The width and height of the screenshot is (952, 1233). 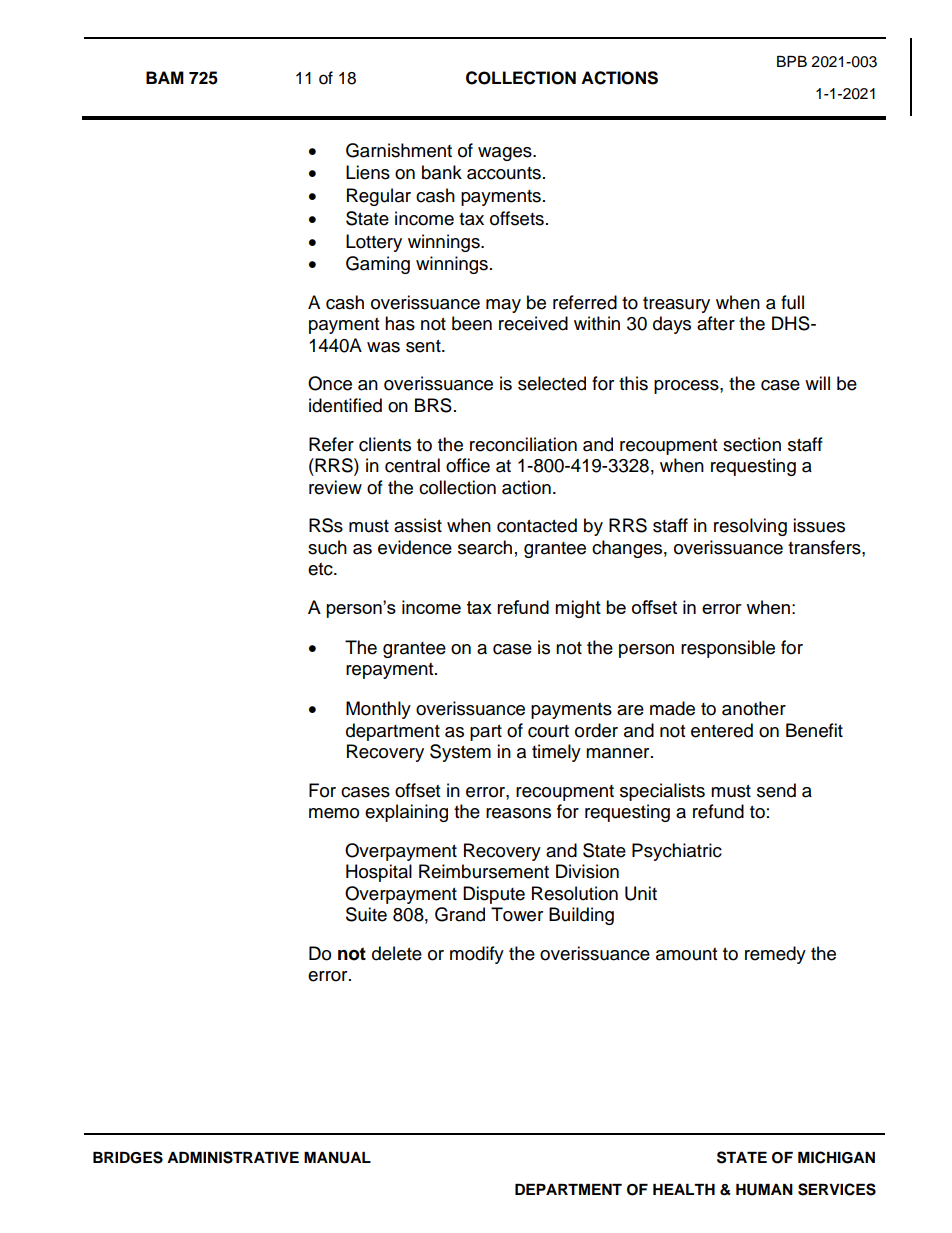 I want to click on BAM, so click(x=165, y=77).
